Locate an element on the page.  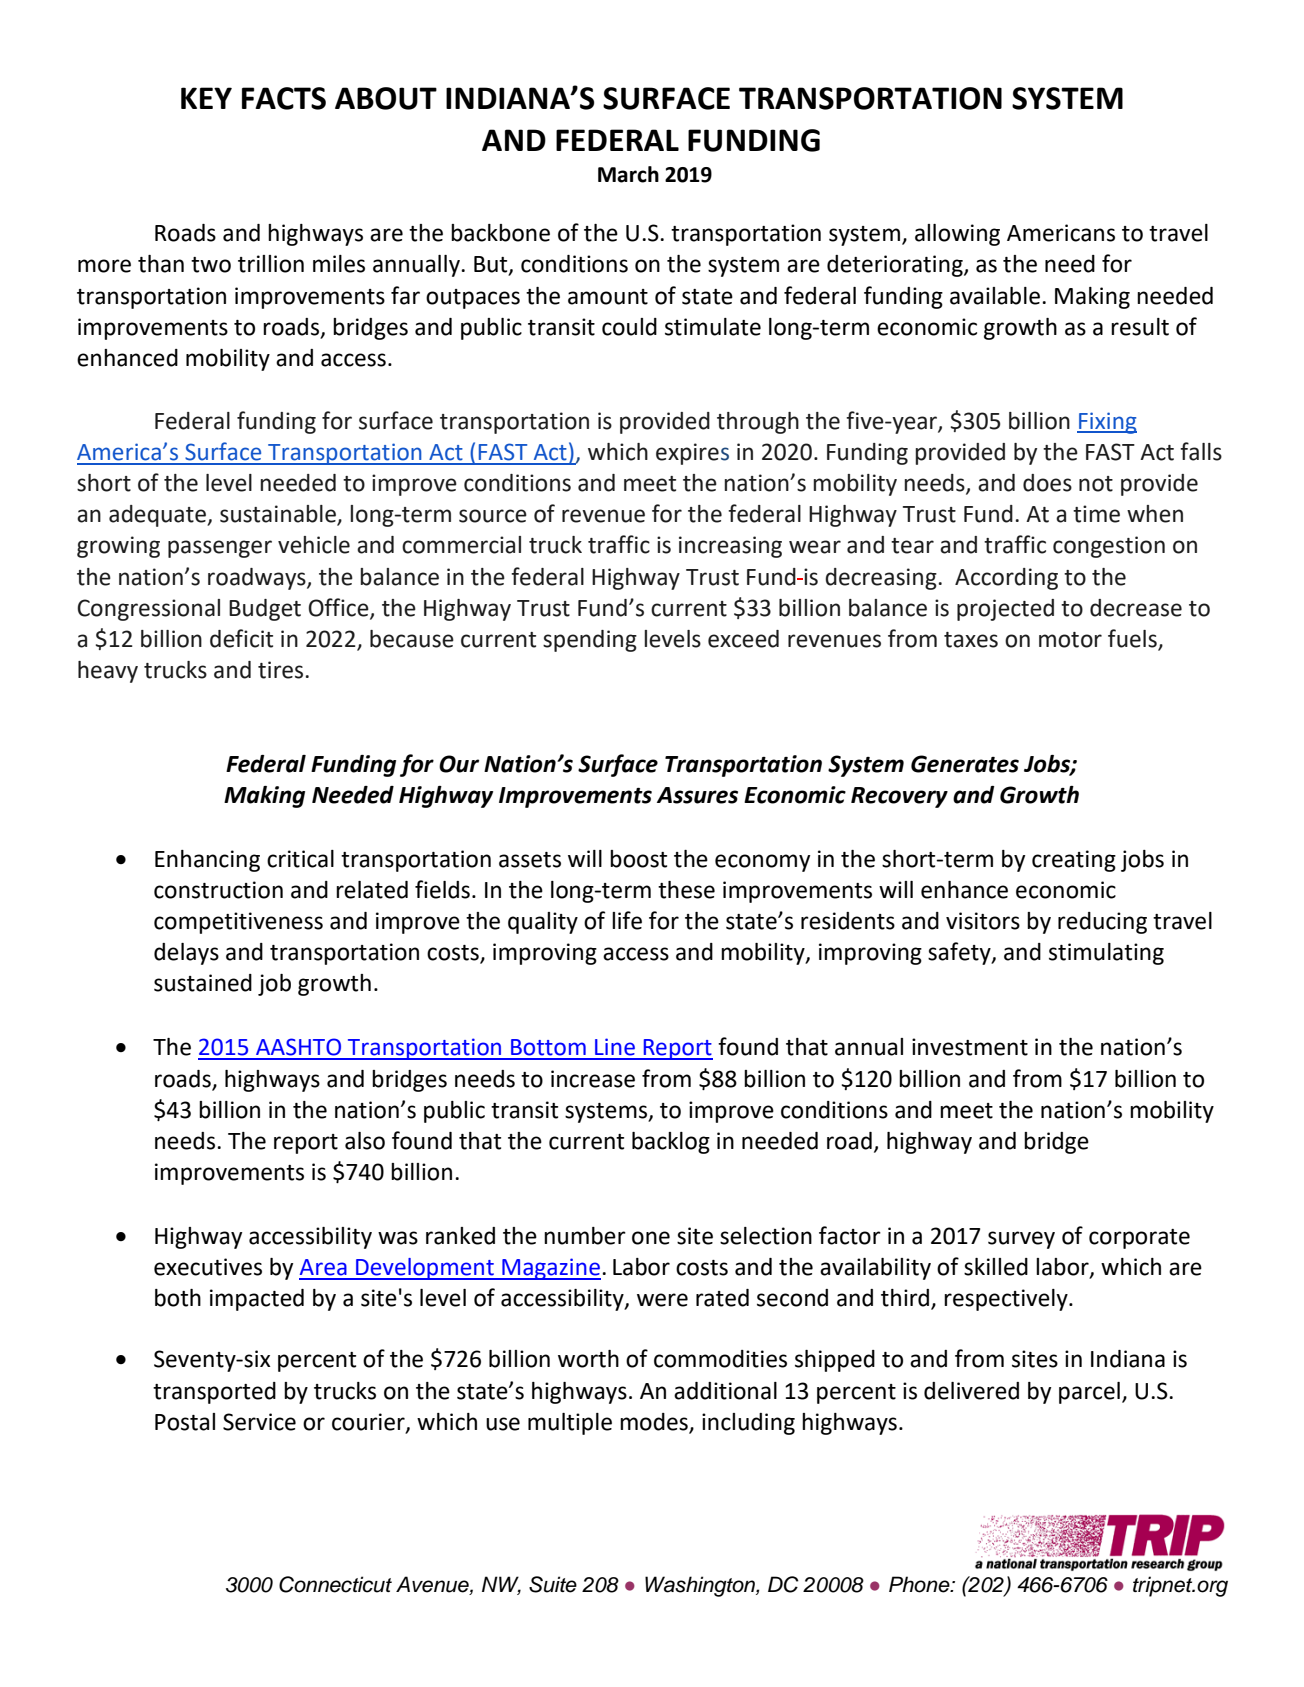
boost is located at coordinates (638, 859).
